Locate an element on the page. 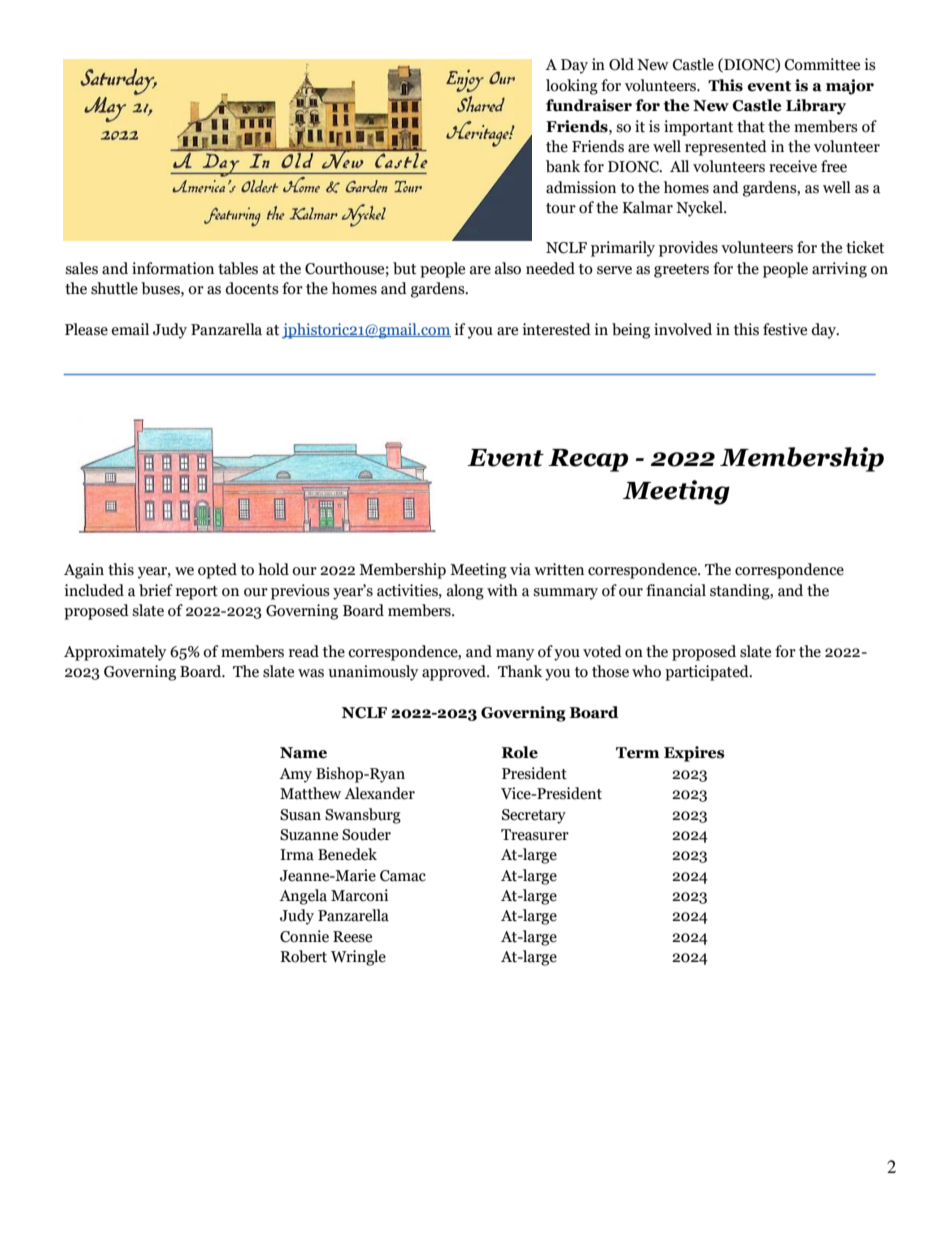  opted is located at coordinates (217, 571).
